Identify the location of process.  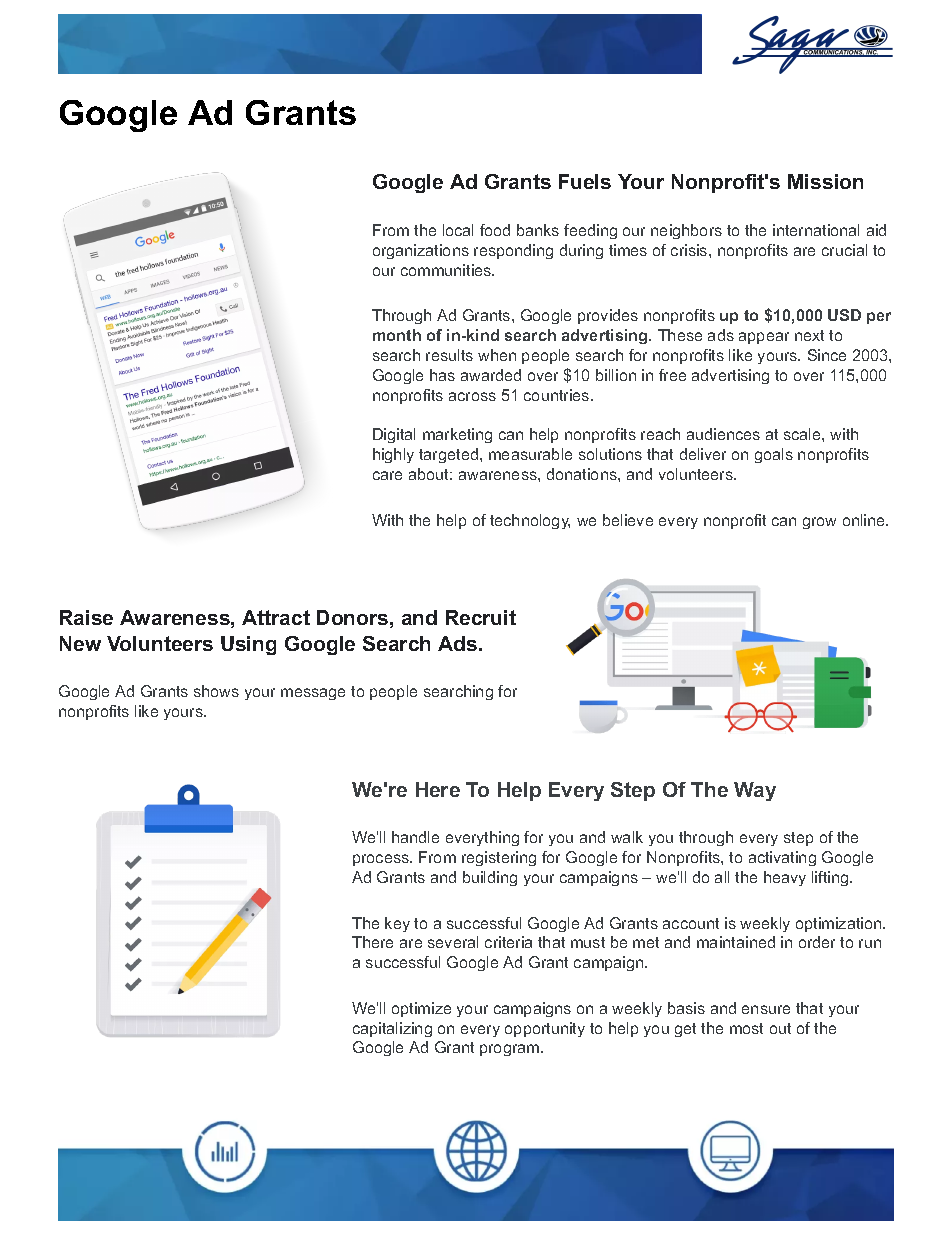
(382, 860).
